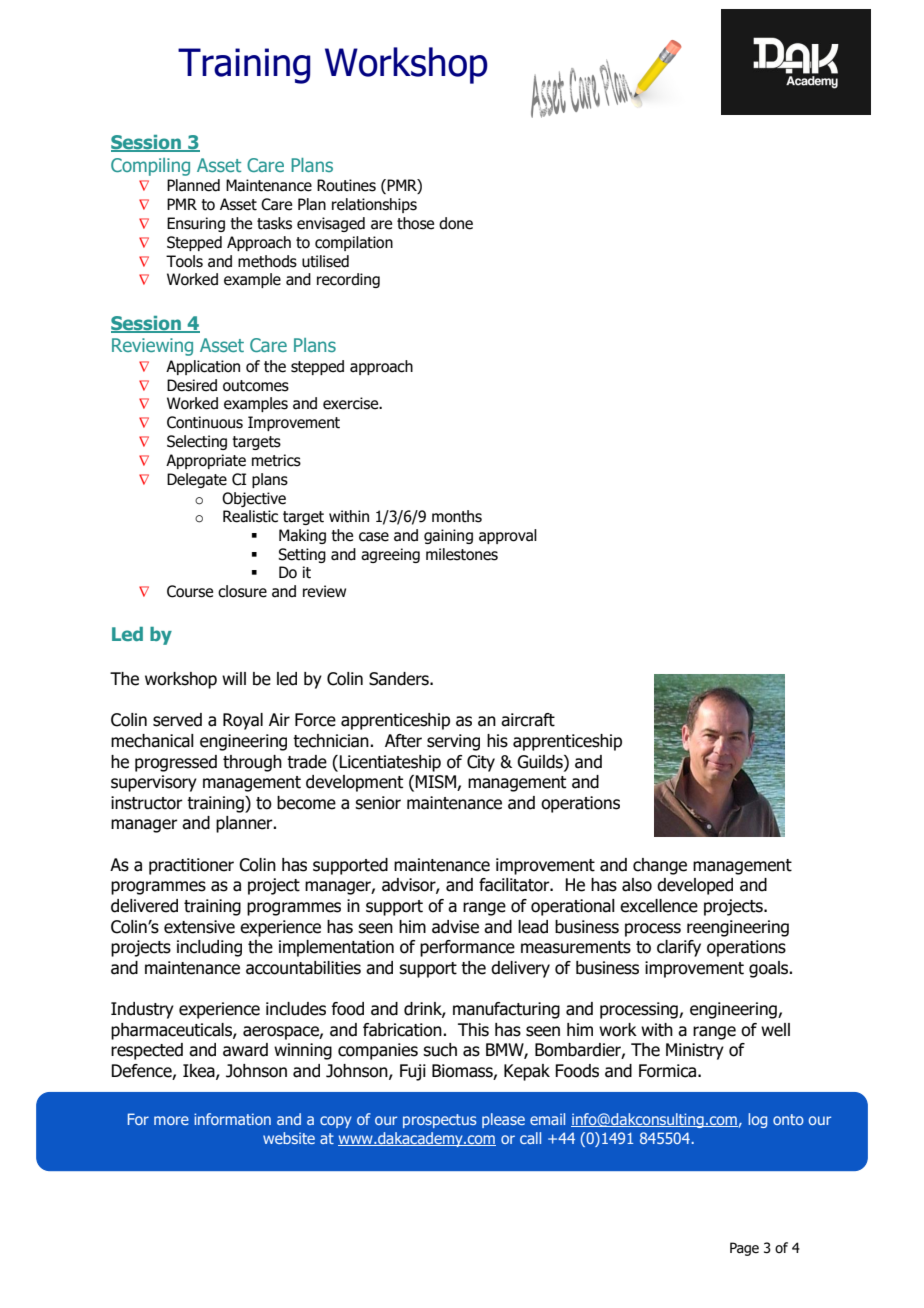 The width and height of the page is (924, 1308). I want to click on gaining, so click(448, 536).
